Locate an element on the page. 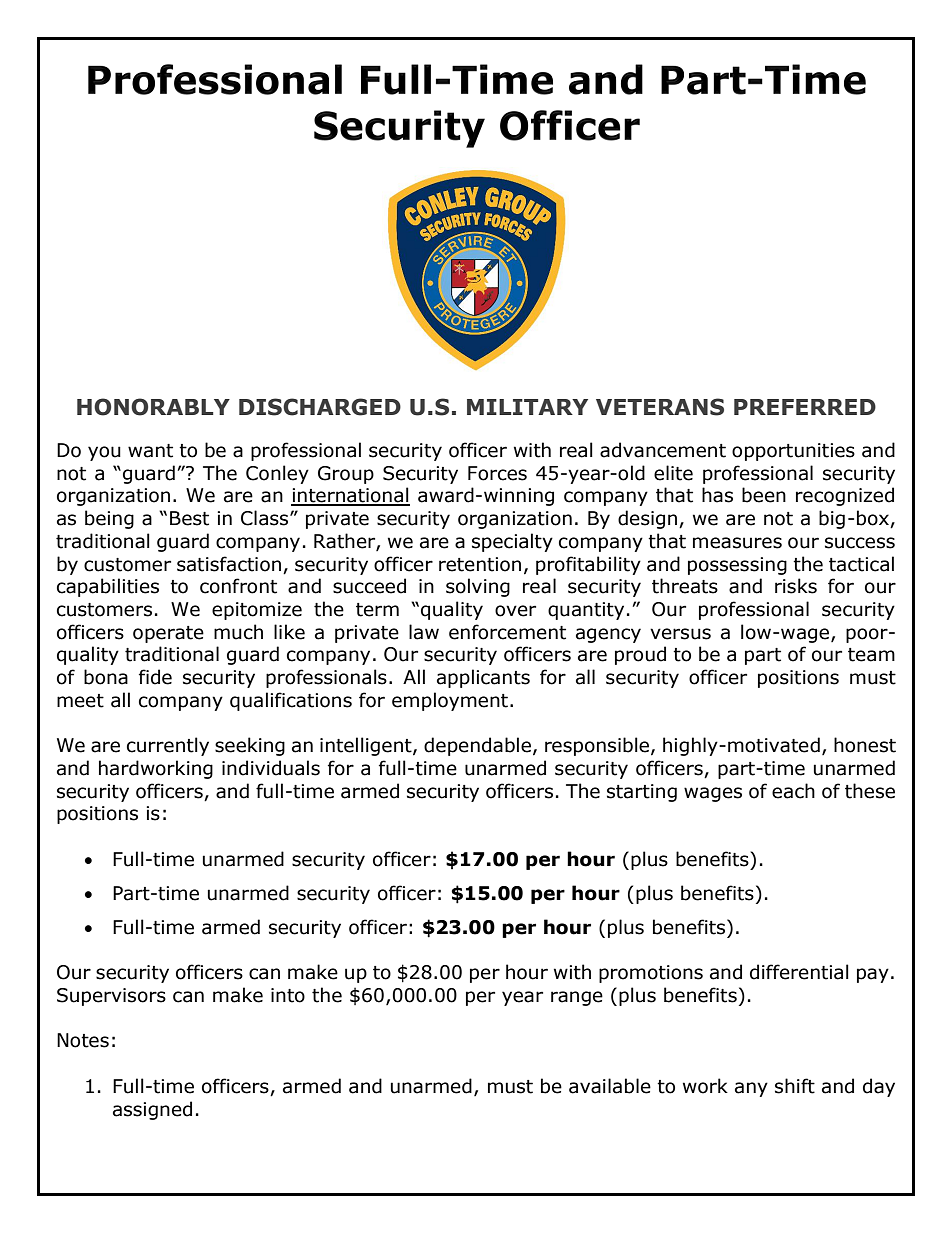 The width and height of the page is (952, 1233). currently is located at coordinates (168, 746).
